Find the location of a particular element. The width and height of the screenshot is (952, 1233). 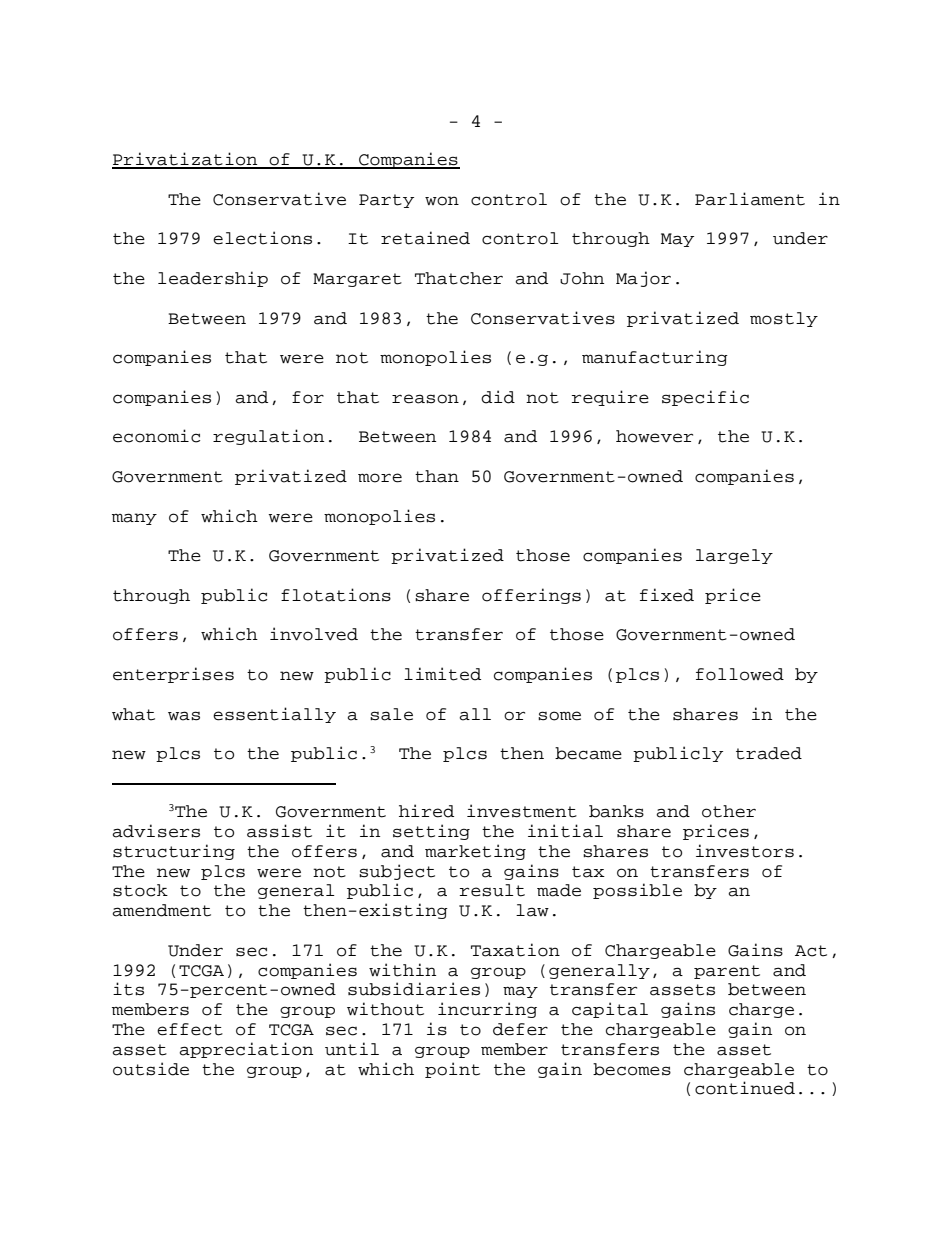

Privatization is located at coordinates (186, 160).
